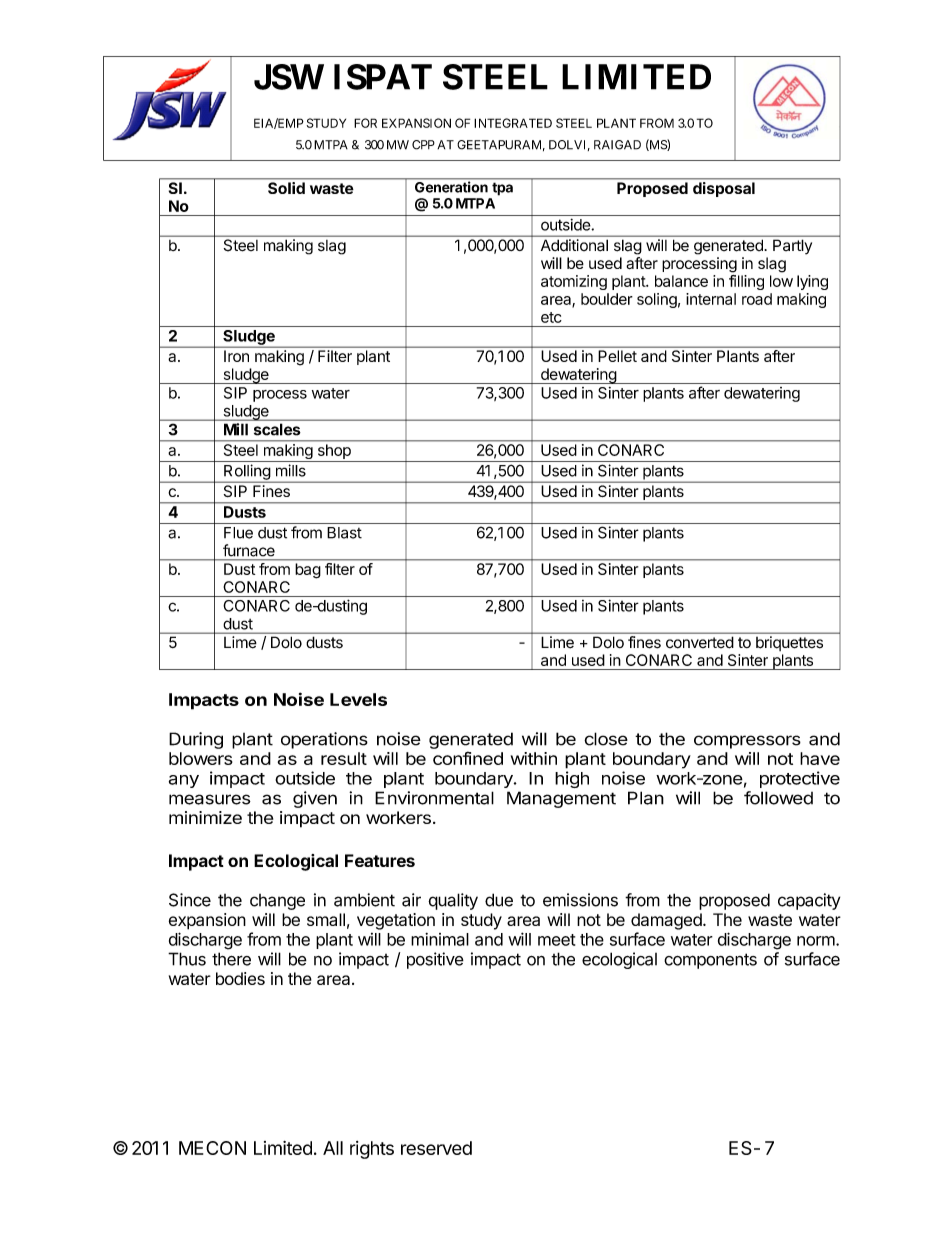 This screenshot has width=952, height=1233. What do you see at coordinates (724, 189) in the screenshot?
I see `disposal` at bounding box center [724, 189].
